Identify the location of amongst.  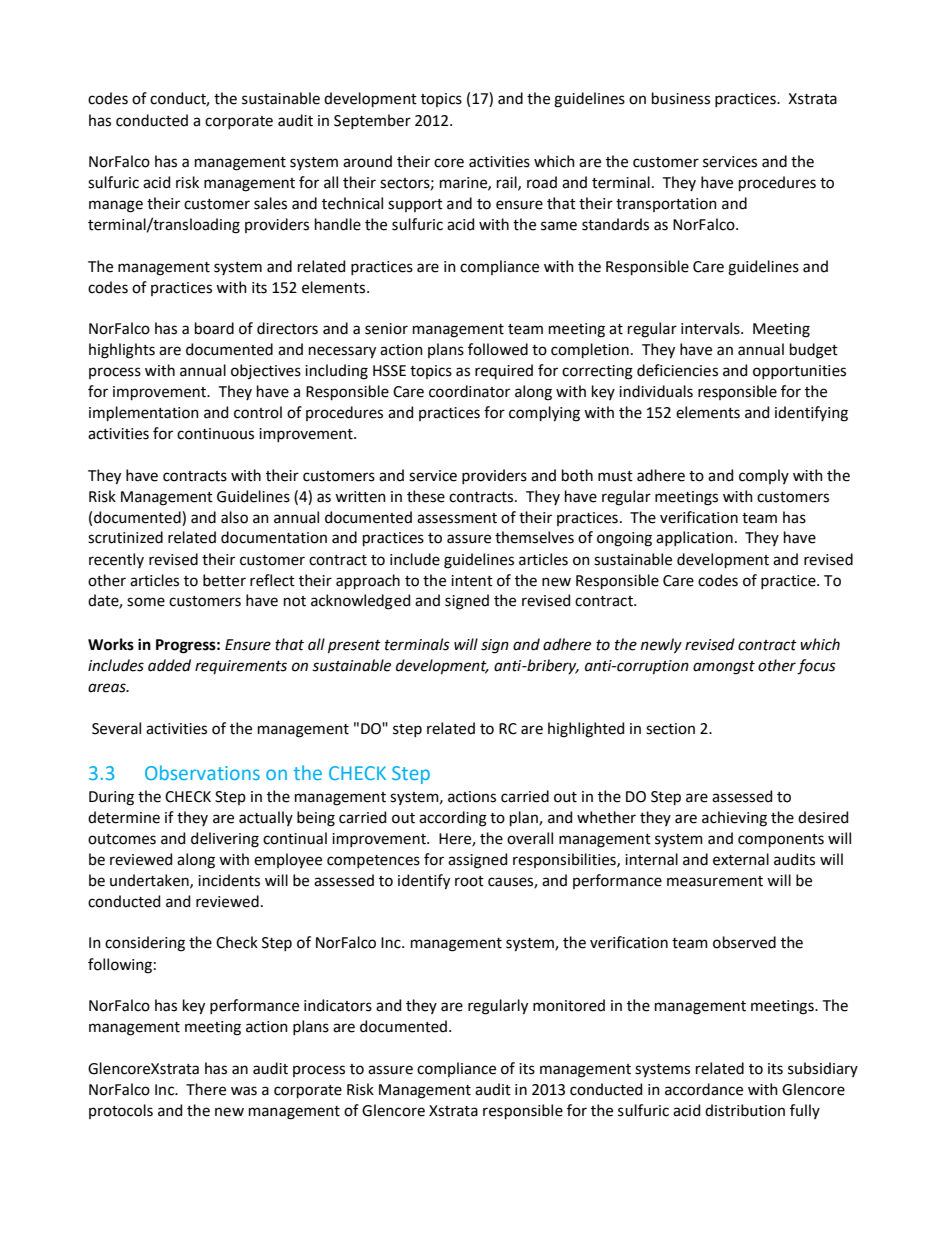
(724, 668).
